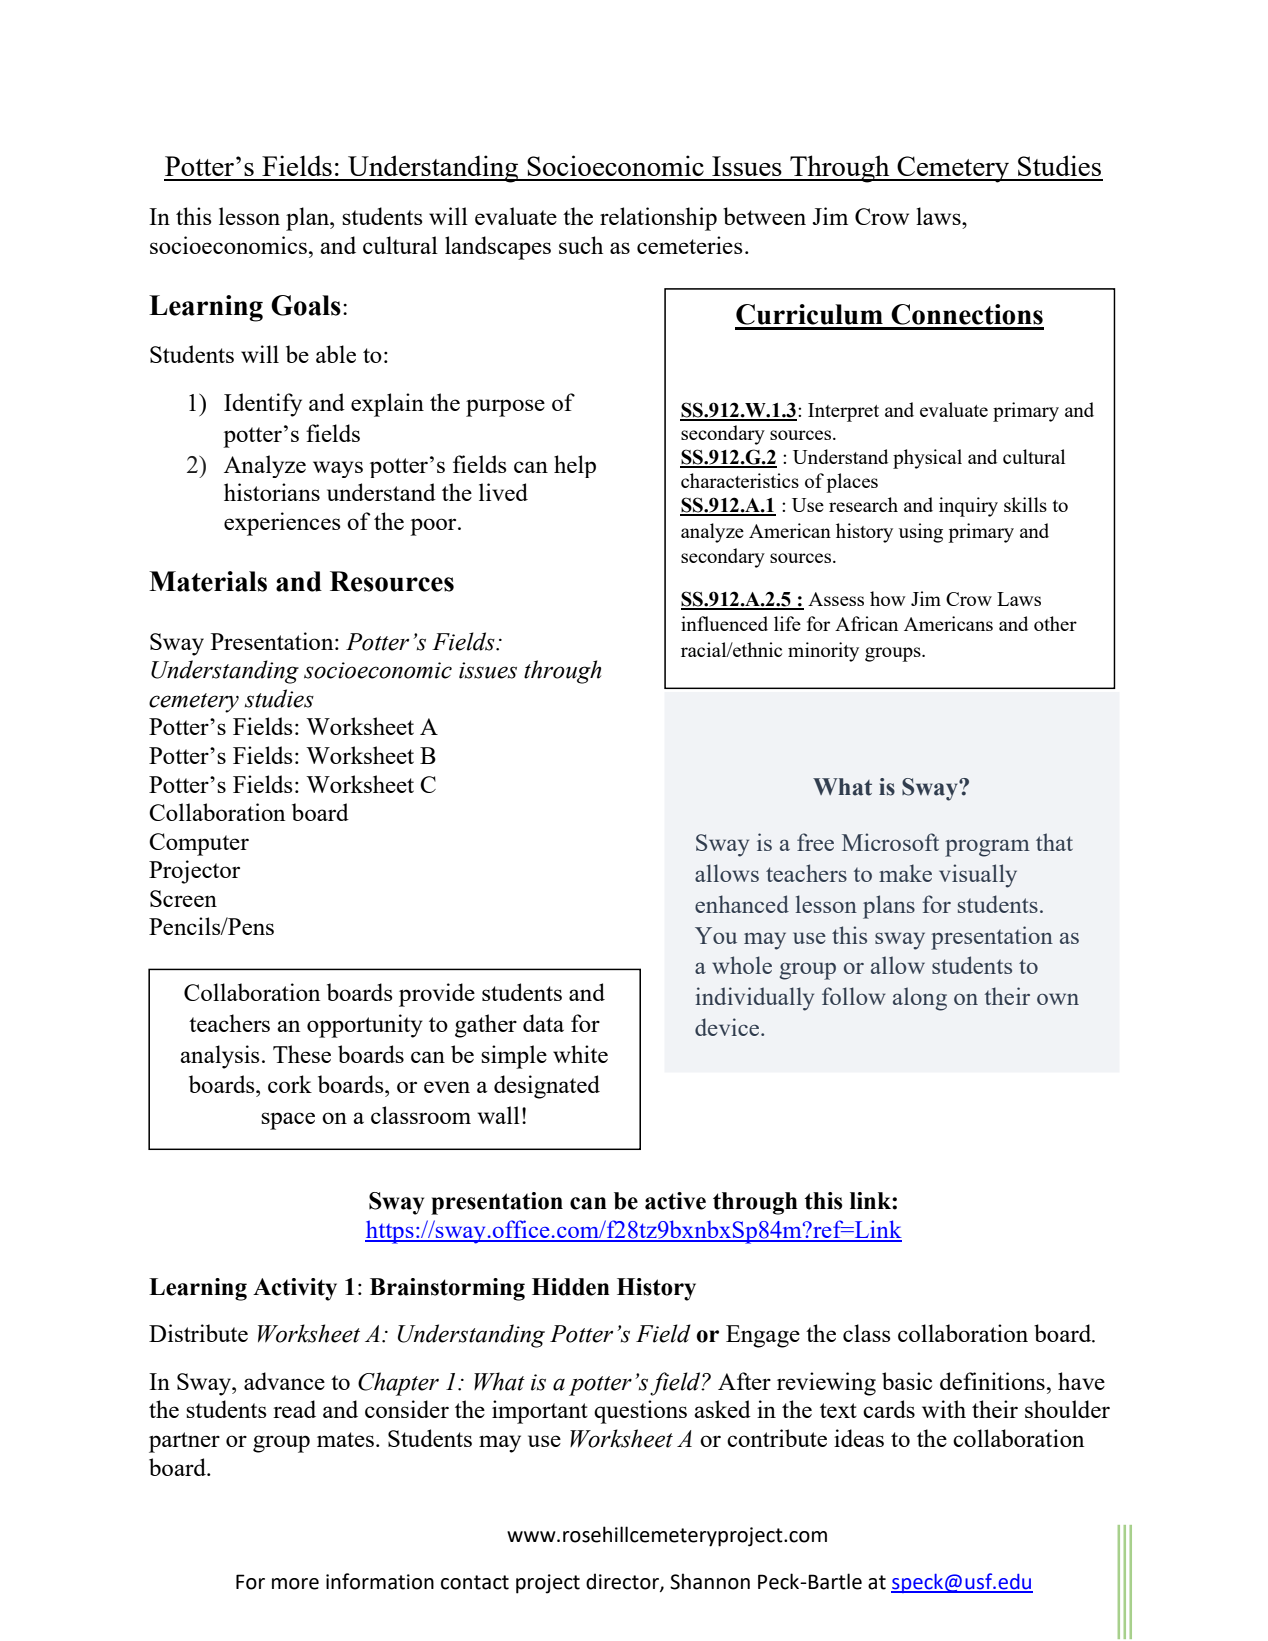 Image resolution: width=1268 pixels, height=1641 pixels. What do you see at coordinates (764, 216) in the screenshot?
I see `between` at bounding box center [764, 216].
